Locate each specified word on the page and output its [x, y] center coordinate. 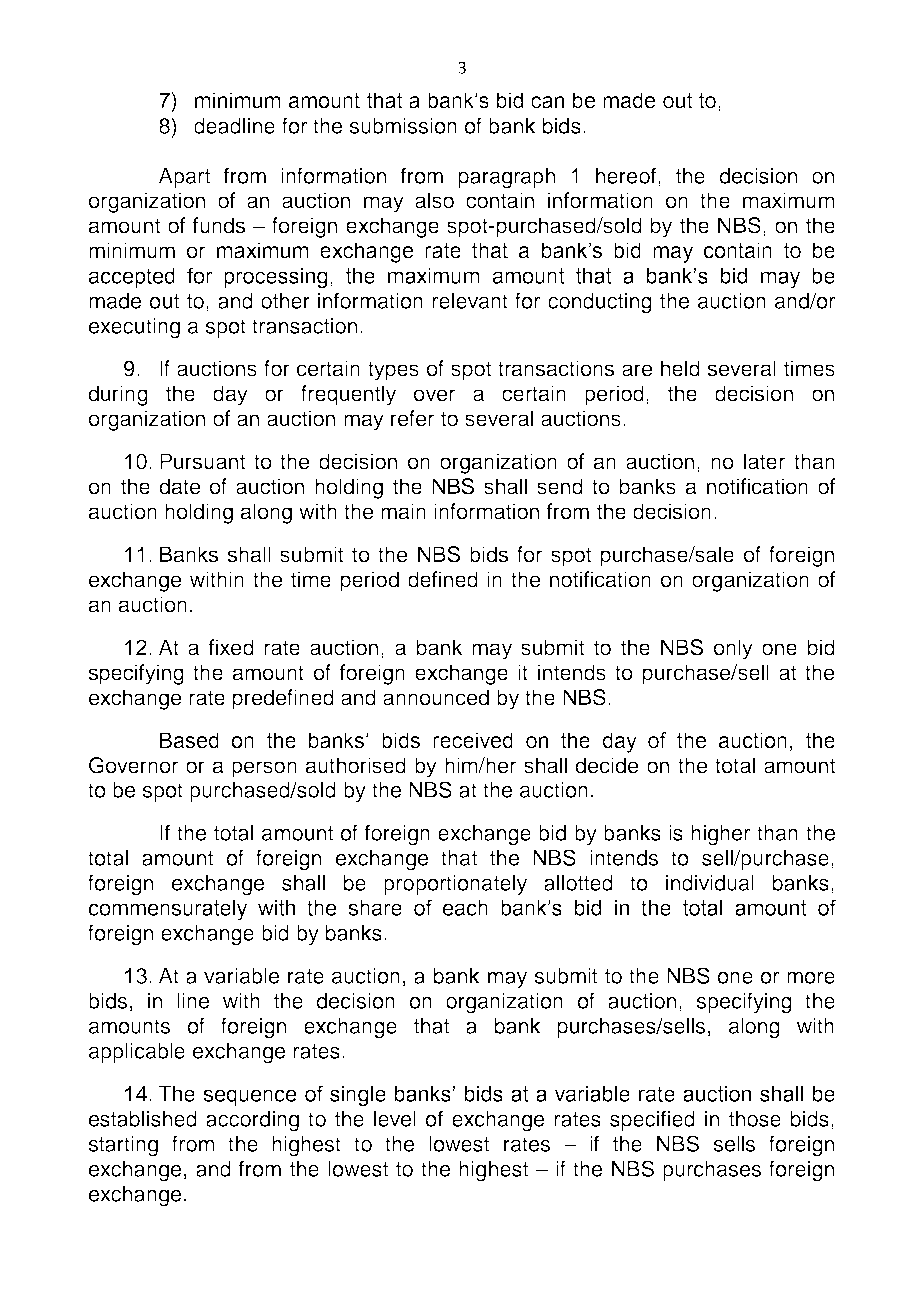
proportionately [455, 885]
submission [403, 126]
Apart [184, 178]
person [264, 769]
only [733, 649]
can [547, 102]
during [118, 395]
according [252, 1121]
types [393, 371]
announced [436, 697]
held [680, 368]
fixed [231, 647]
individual [710, 883]
